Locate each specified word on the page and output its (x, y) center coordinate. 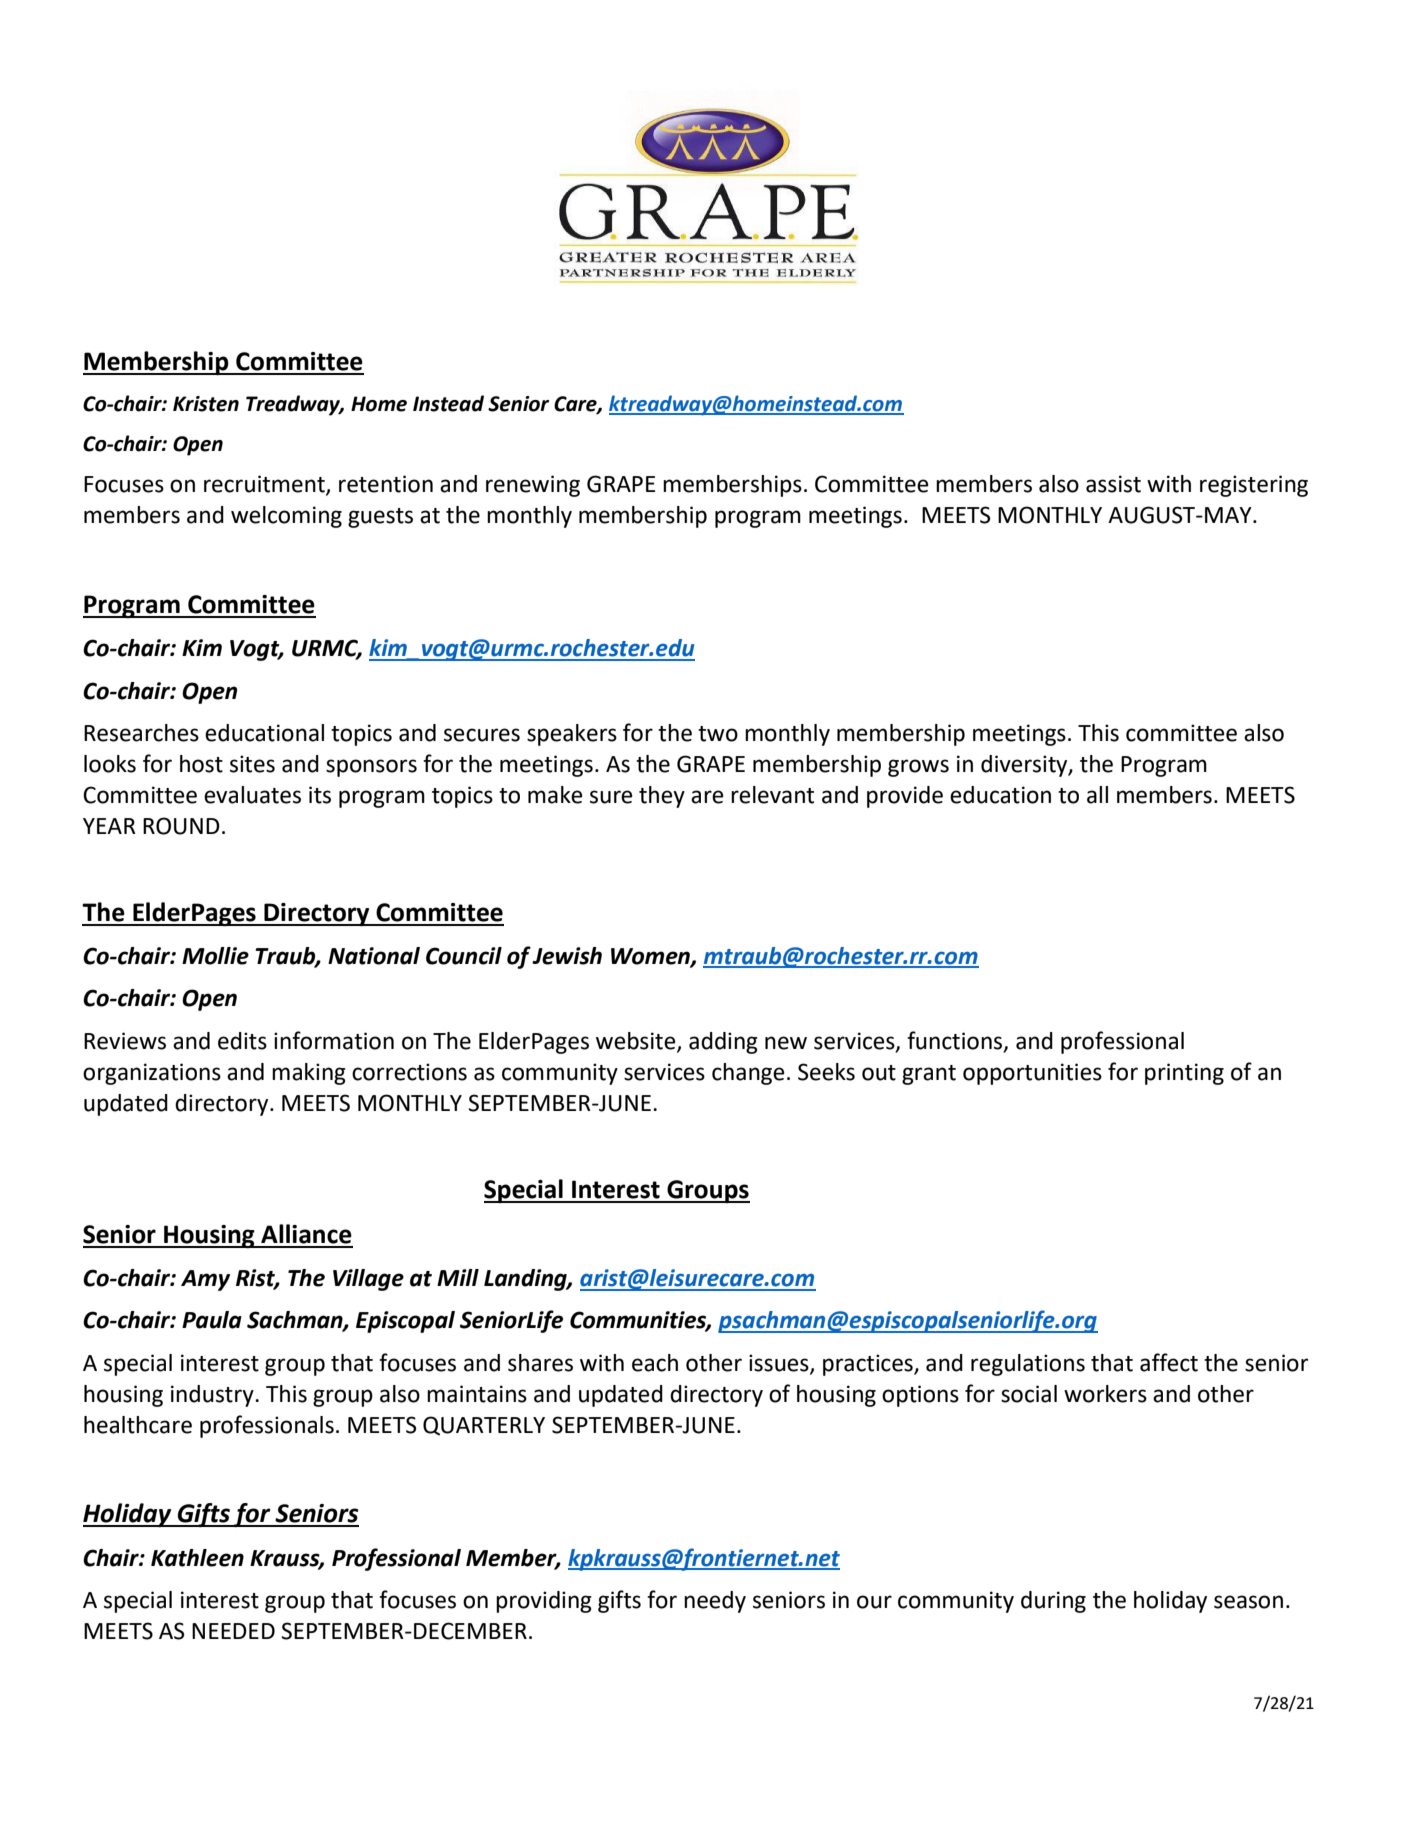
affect (1169, 1362)
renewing (533, 486)
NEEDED (233, 1631)
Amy (205, 1280)
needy (715, 1602)
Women (651, 957)
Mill (458, 1277)
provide (905, 797)
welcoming (286, 517)
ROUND (181, 826)
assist (1113, 484)
